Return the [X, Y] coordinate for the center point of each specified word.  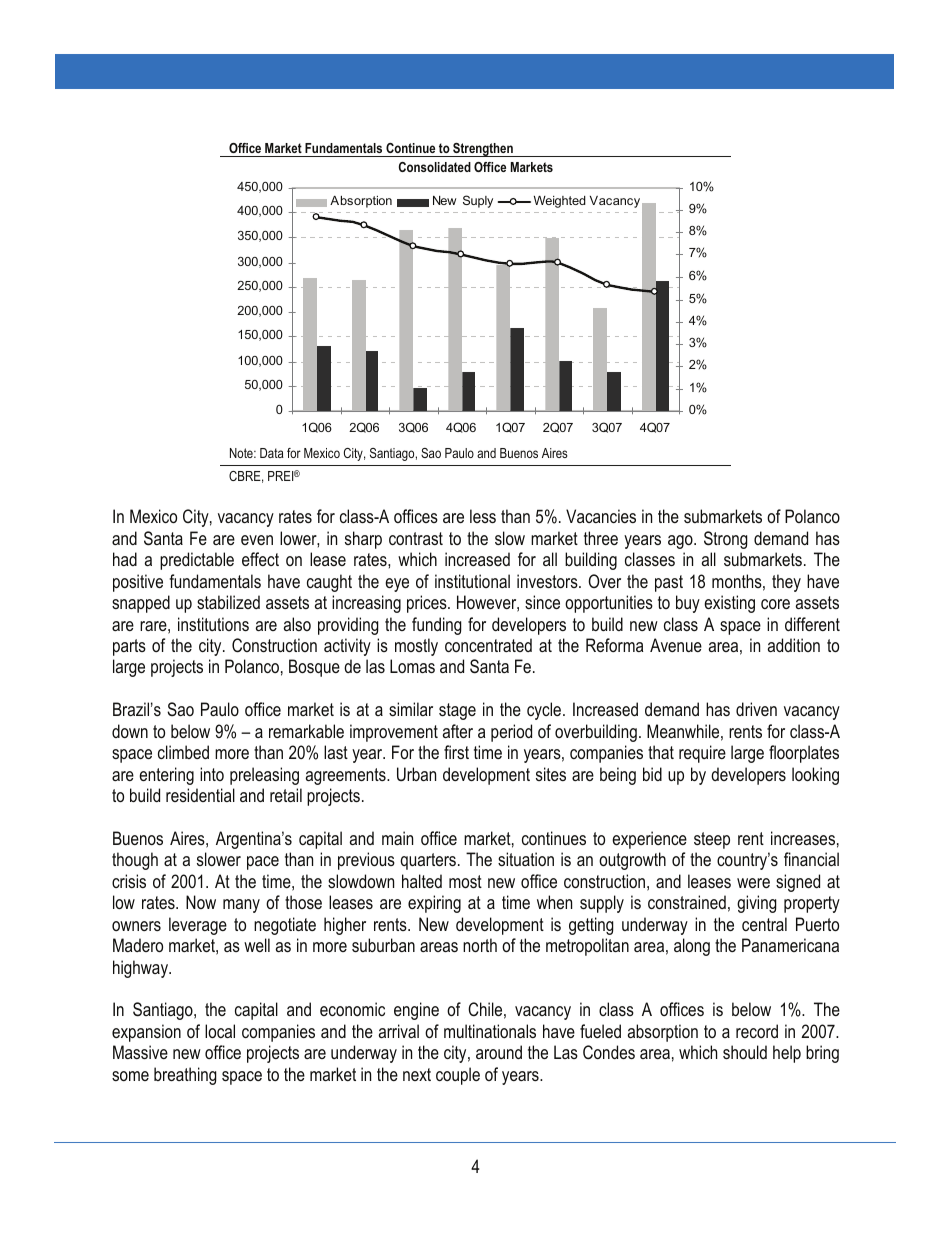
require [702, 754]
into [212, 774]
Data [272, 453]
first [456, 752]
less [483, 516]
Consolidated [435, 167]
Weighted [560, 202]
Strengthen [483, 150]
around [499, 1052]
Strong [726, 540]
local [220, 1031]
